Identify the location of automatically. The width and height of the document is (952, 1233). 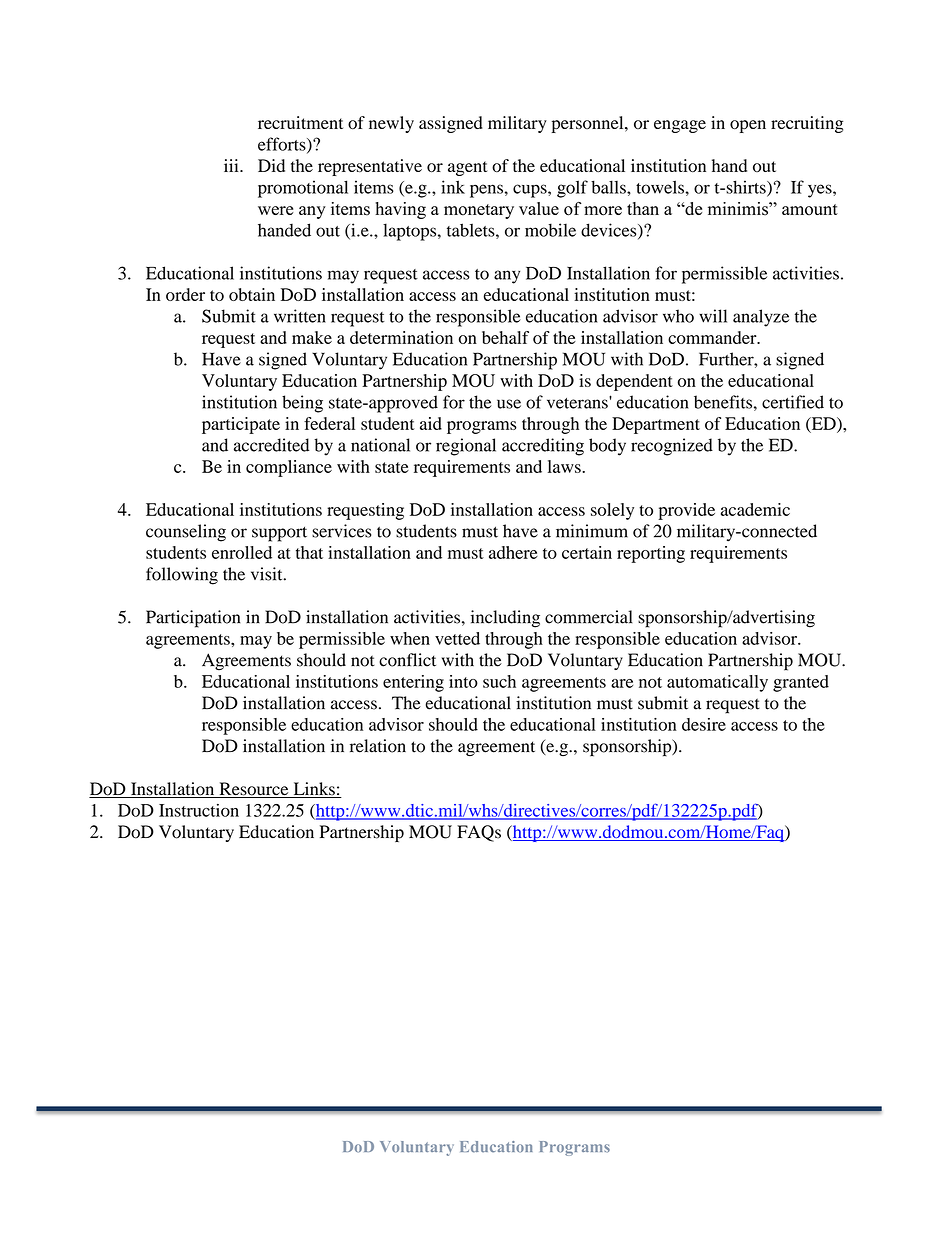
(717, 683).
